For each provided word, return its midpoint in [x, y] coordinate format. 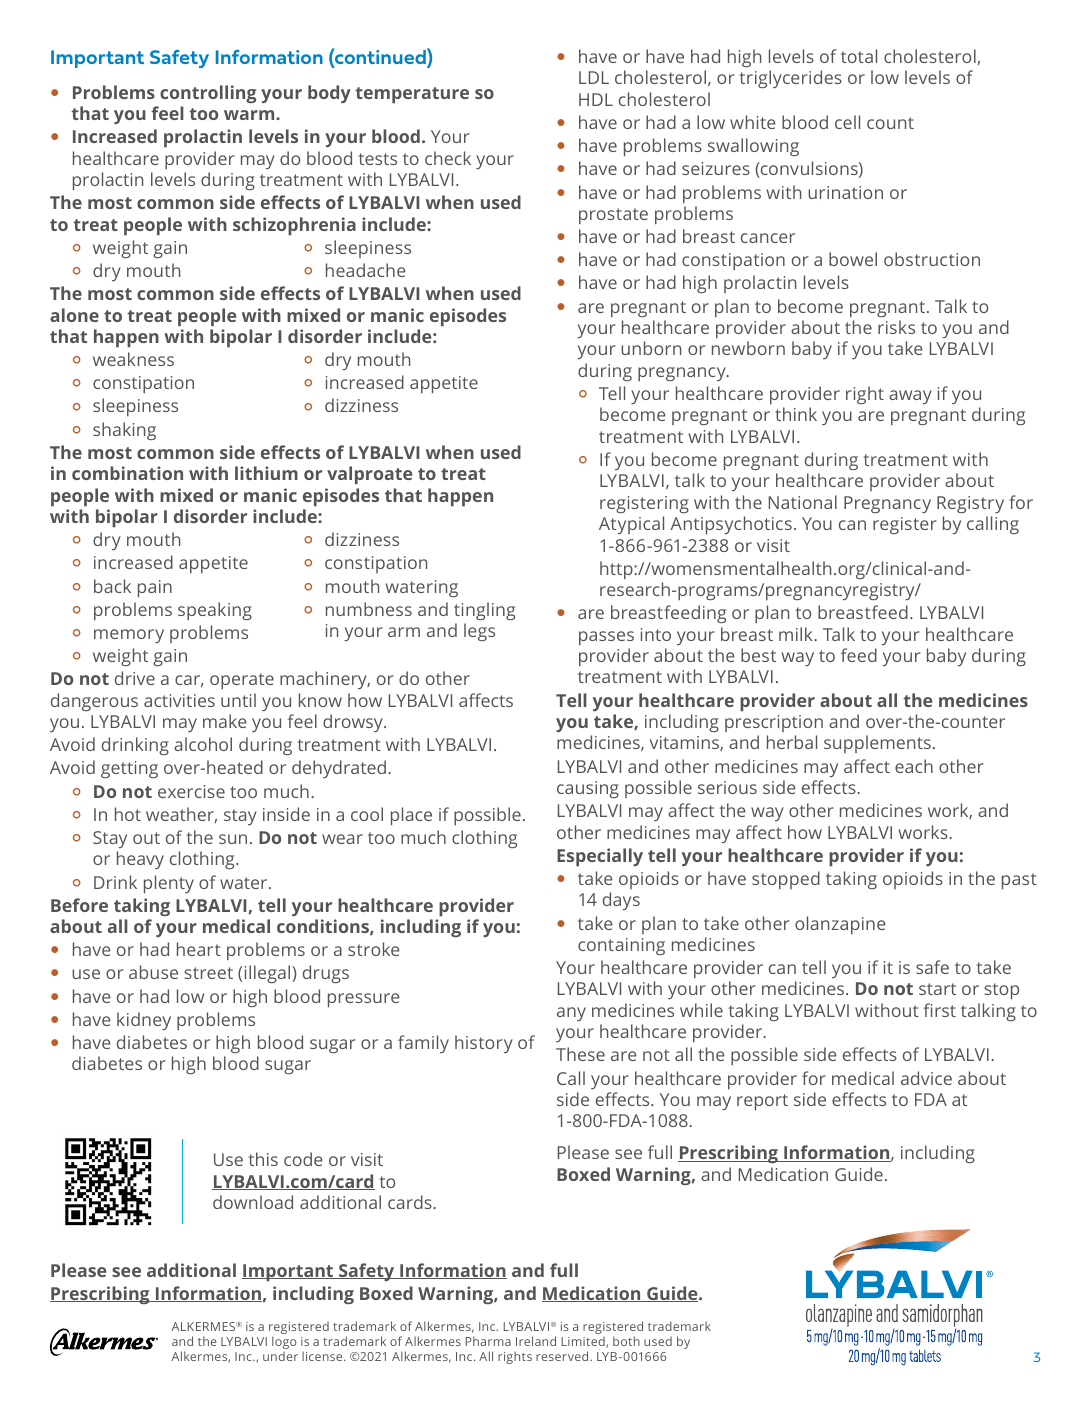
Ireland [536, 1341]
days [621, 901]
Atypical [631, 525]
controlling [208, 94]
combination [127, 473]
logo [284, 1342]
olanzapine [840, 925]
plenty [169, 884]
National [803, 502]
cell [847, 122]
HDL [596, 99]
